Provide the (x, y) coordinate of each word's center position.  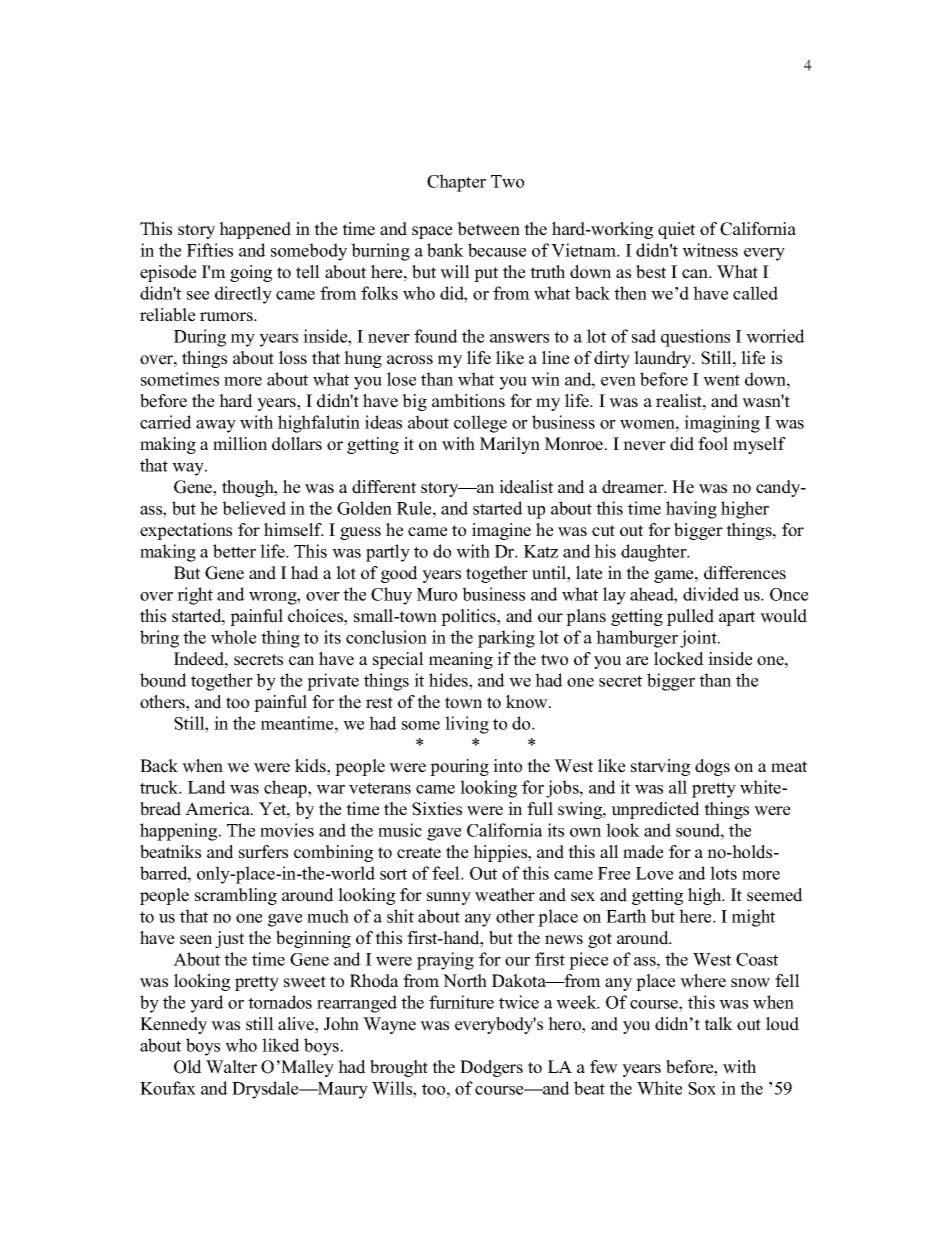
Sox (702, 1088)
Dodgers (491, 1068)
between (488, 229)
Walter (231, 1067)
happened (255, 230)
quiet (676, 230)
